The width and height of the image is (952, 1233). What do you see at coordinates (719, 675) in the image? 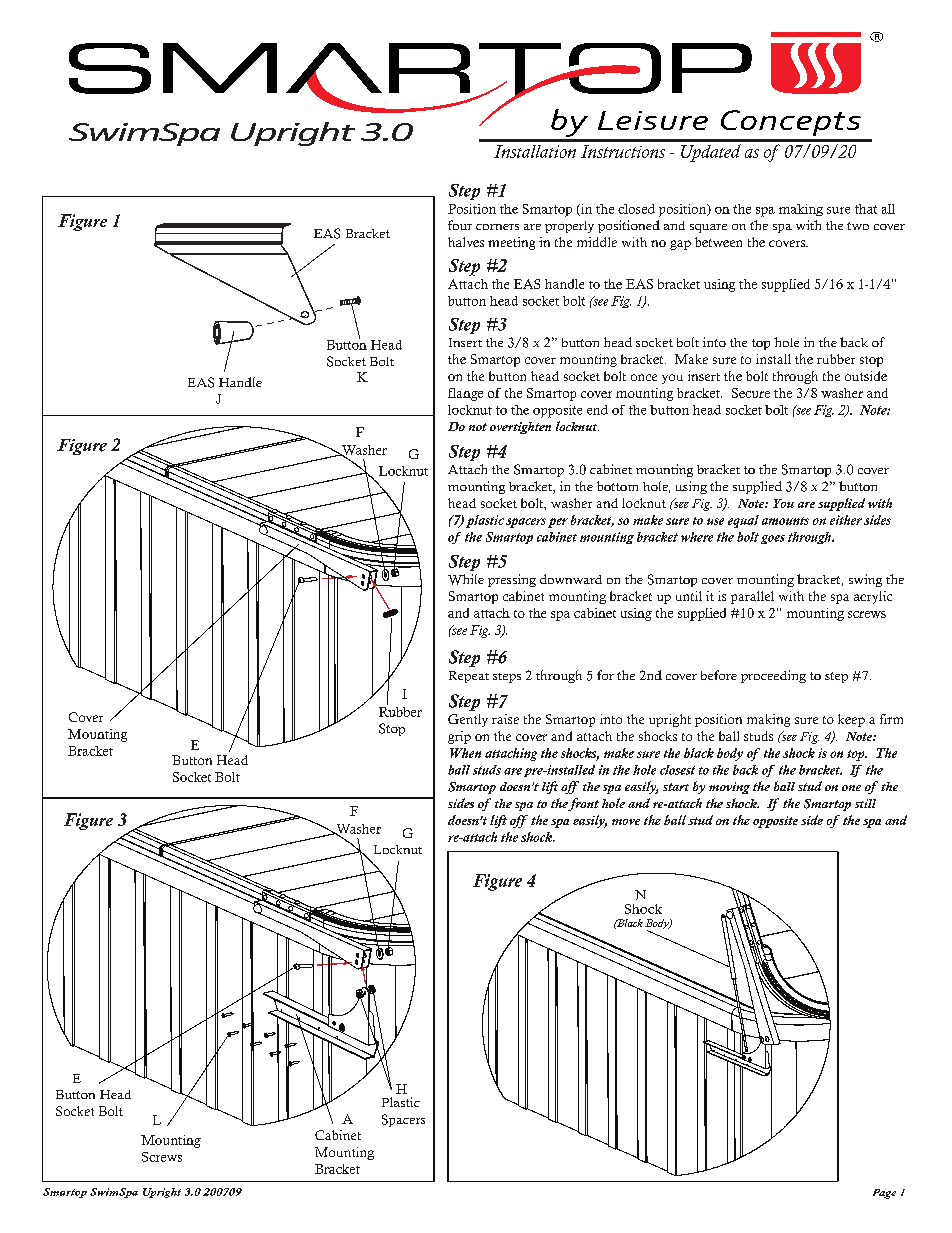
I see `before` at bounding box center [719, 675].
